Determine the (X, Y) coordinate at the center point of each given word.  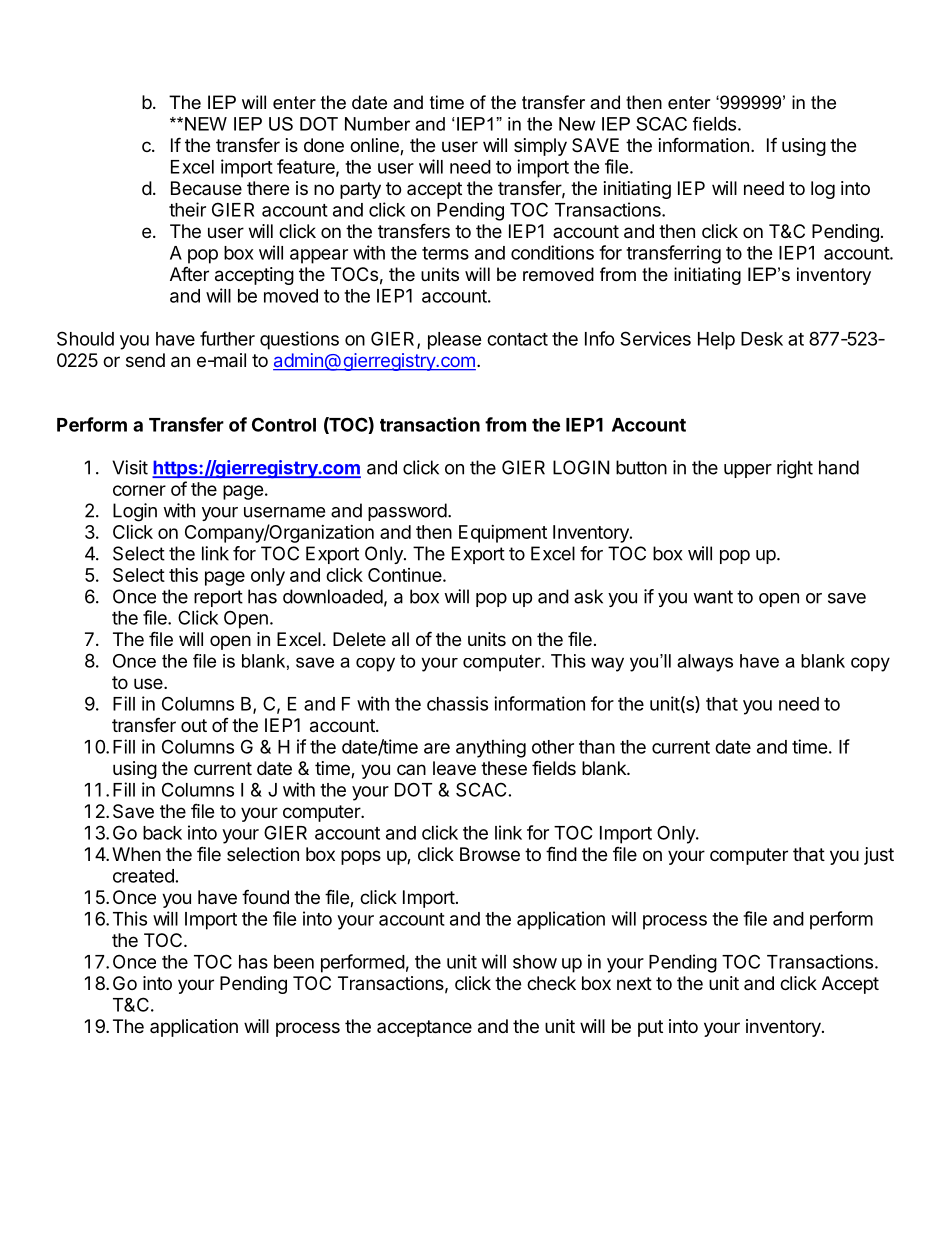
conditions (552, 252)
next (634, 983)
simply (540, 147)
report (218, 598)
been (294, 962)
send (145, 360)
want (713, 597)
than (597, 747)
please (455, 341)
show (535, 962)
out (194, 725)
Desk (762, 339)
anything (491, 748)
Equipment (503, 534)
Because (206, 188)
